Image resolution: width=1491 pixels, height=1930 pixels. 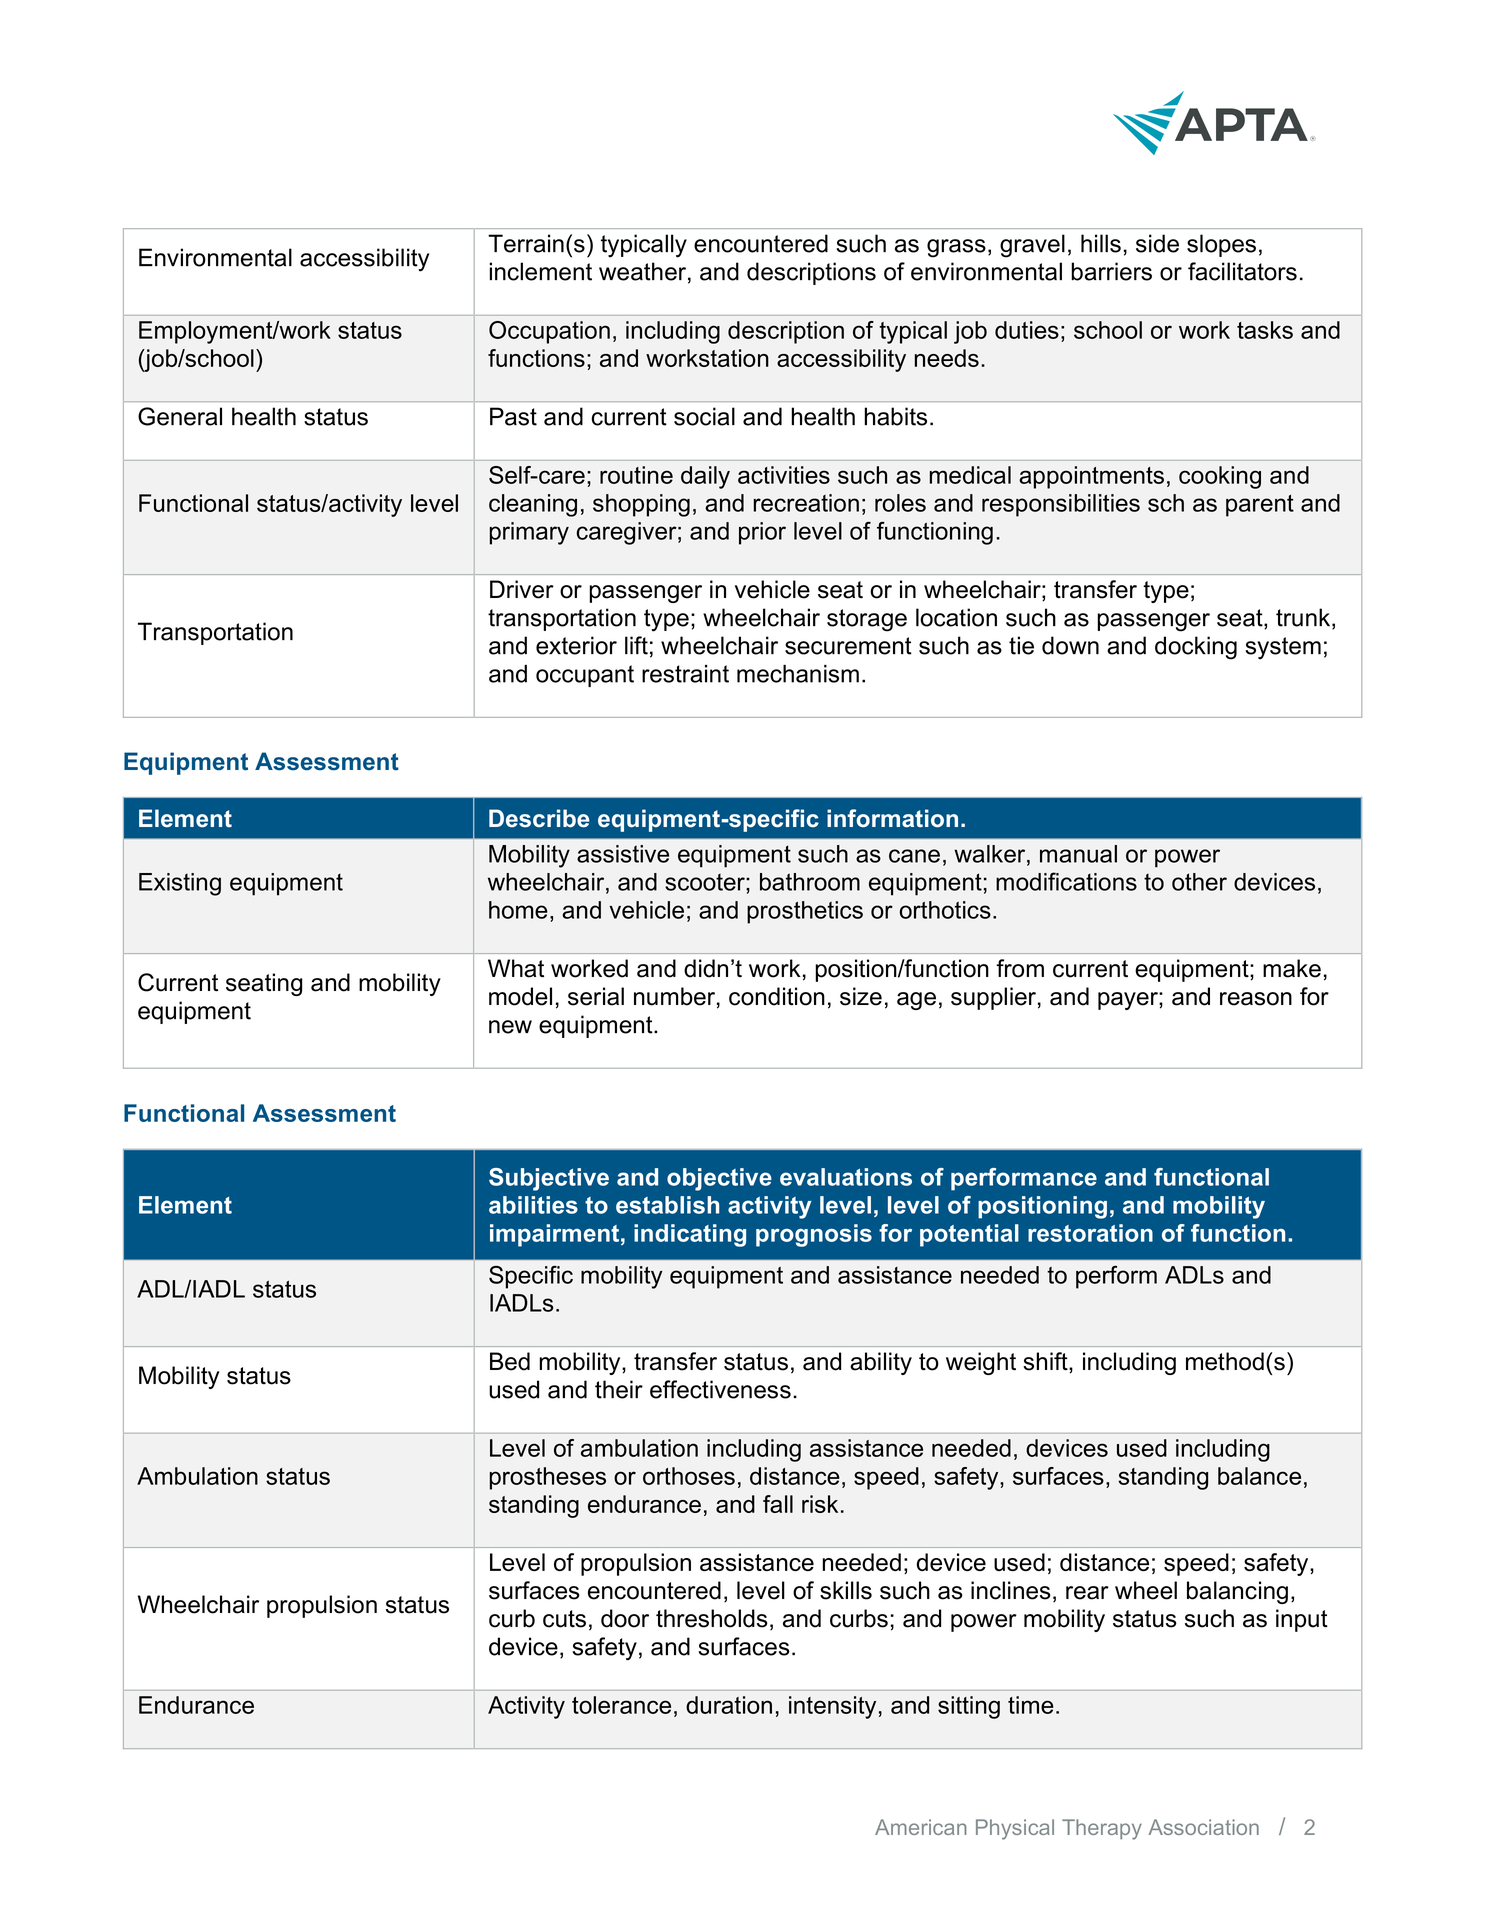 What do you see at coordinates (510, 1027) in the document?
I see `new` at bounding box center [510, 1027].
